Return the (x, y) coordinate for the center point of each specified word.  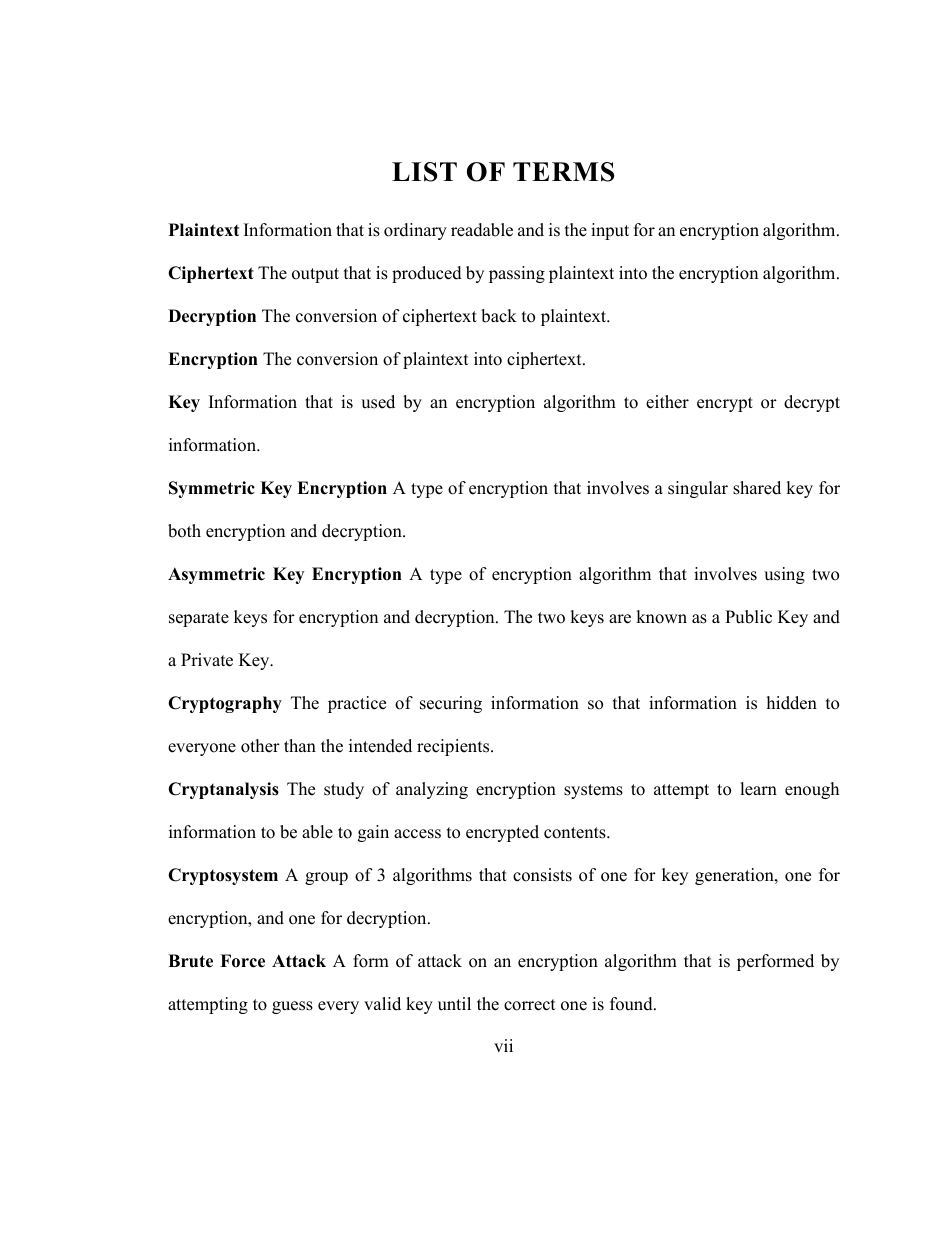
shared (757, 488)
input (610, 231)
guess (292, 1007)
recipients (454, 747)
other (260, 746)
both (184, 531)
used (378, 402)
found (632, 1004)
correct (530, 1005)
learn (758, 789)
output (315, 275)
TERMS (563, 172)
